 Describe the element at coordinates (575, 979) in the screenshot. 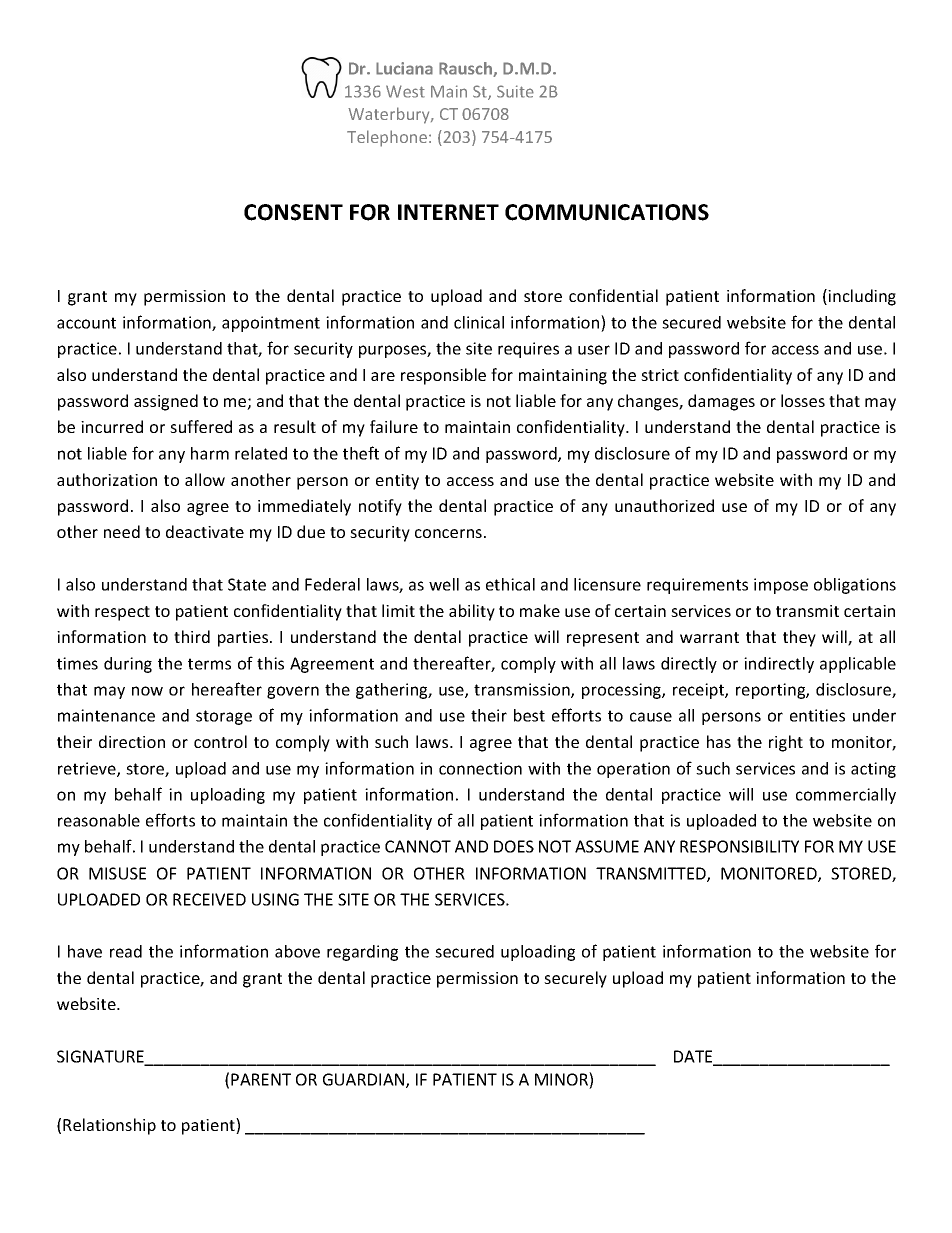

I see `securely` at that location.
